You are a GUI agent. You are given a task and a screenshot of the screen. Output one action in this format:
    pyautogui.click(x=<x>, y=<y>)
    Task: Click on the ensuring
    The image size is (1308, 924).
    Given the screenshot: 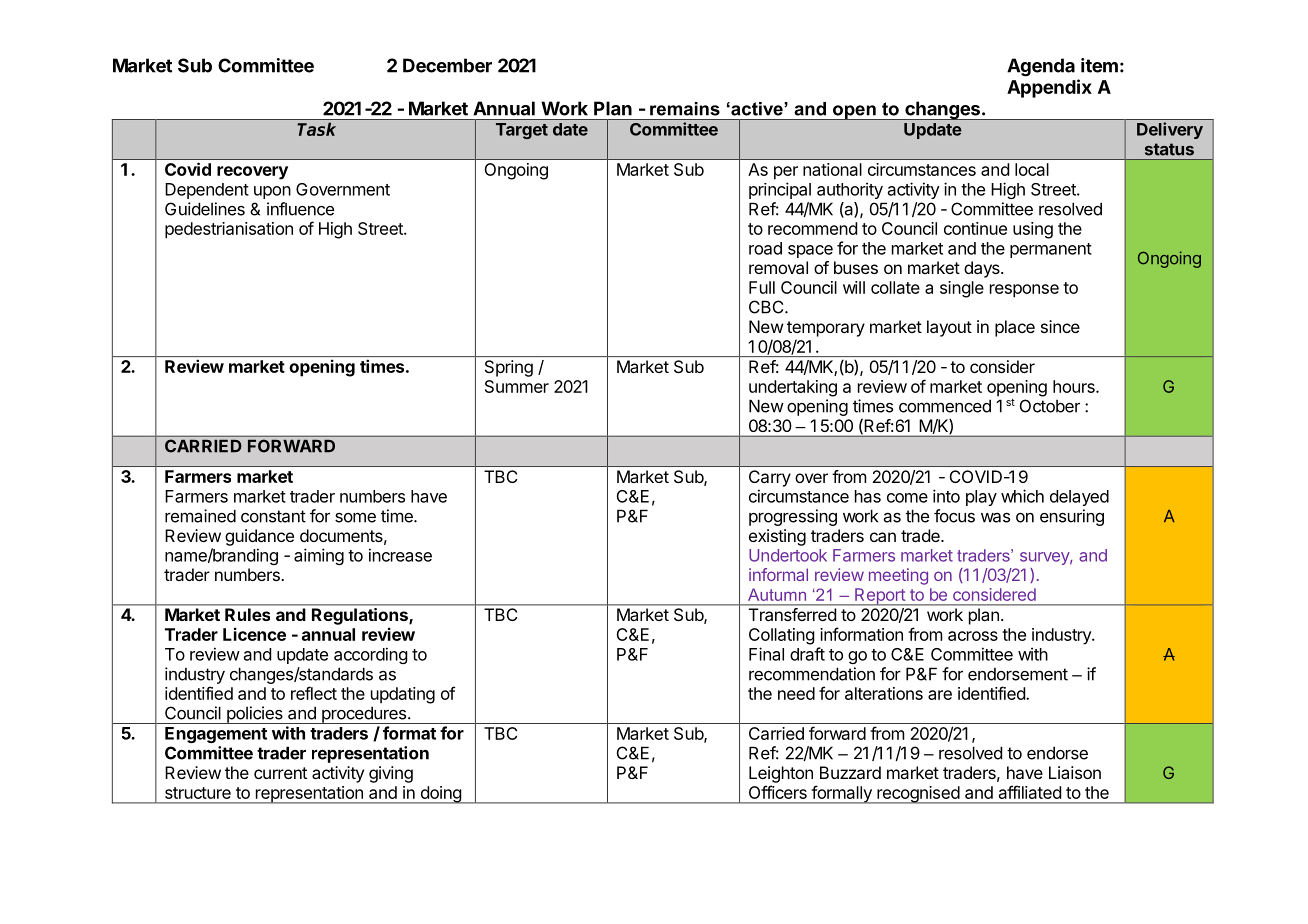 What is the action you would take?
    pyautogui.click(x=1072, y=517)
